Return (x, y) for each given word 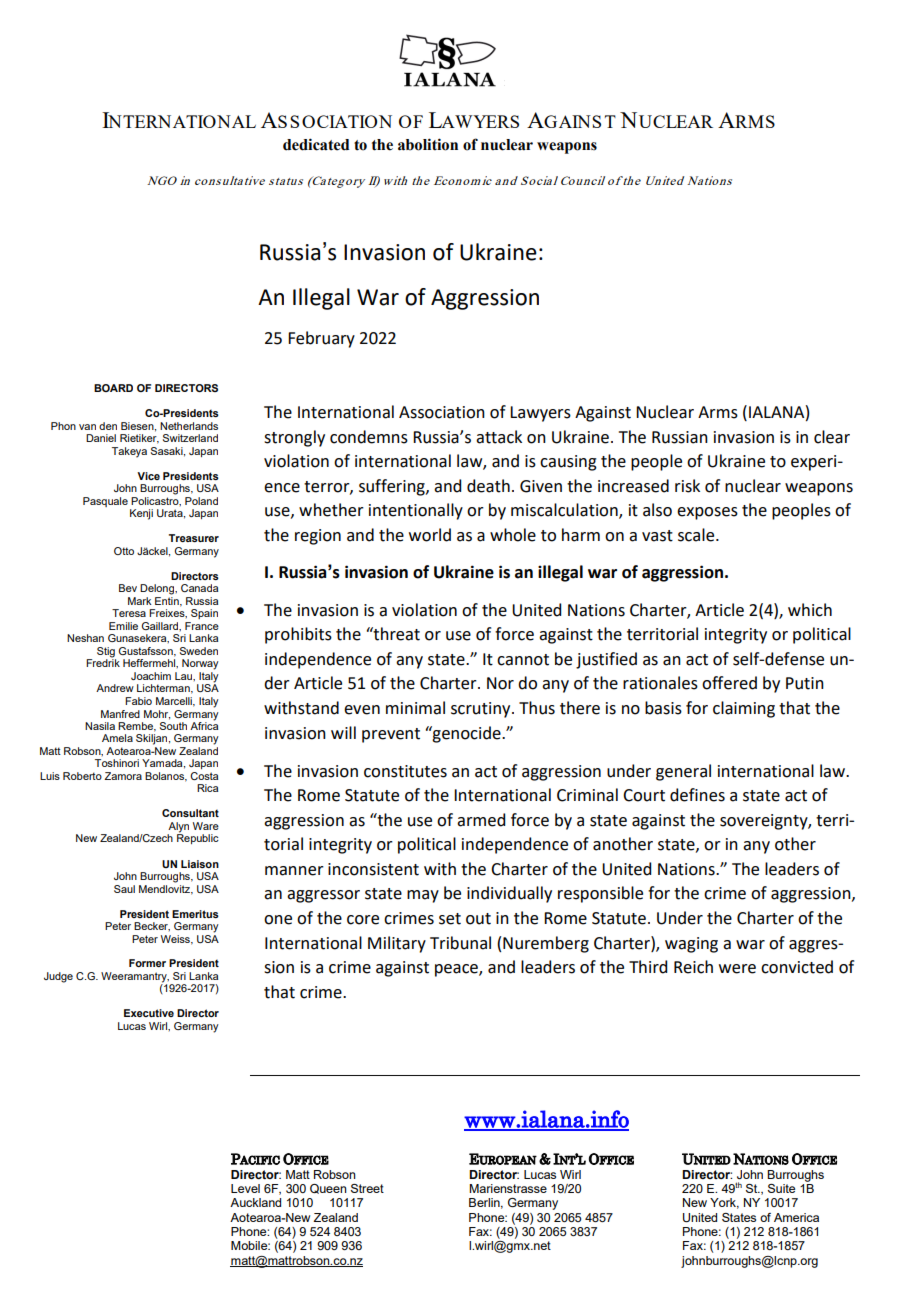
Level (245, 1188)
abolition (428, 144)
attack (499, 437)
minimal (415, 708)
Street (367, 1188)
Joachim (151, 676)
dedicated (316, 144)
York (724, 1203)
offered (729, 683)
